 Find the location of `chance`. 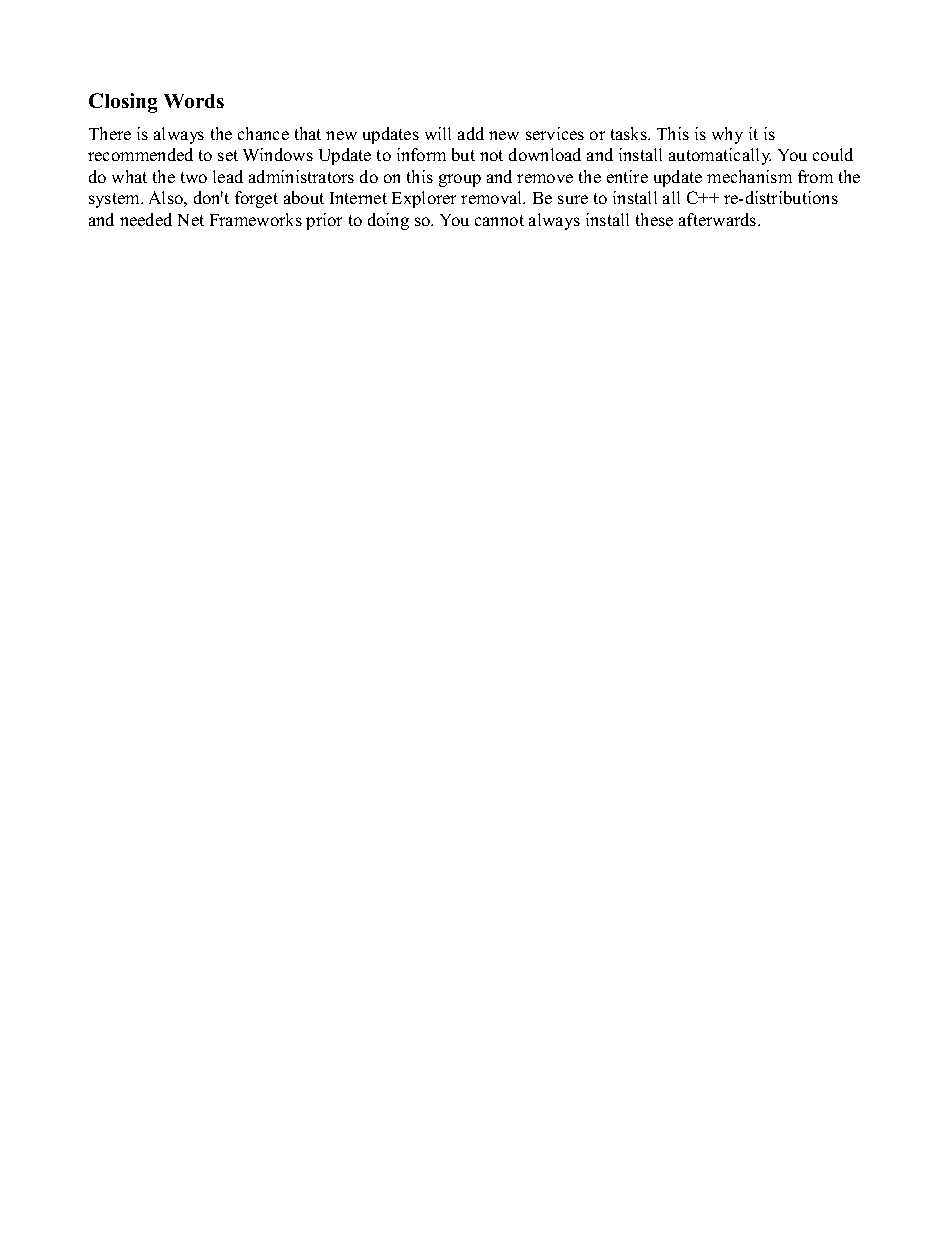

chance is located at coordinates (263, 133).
